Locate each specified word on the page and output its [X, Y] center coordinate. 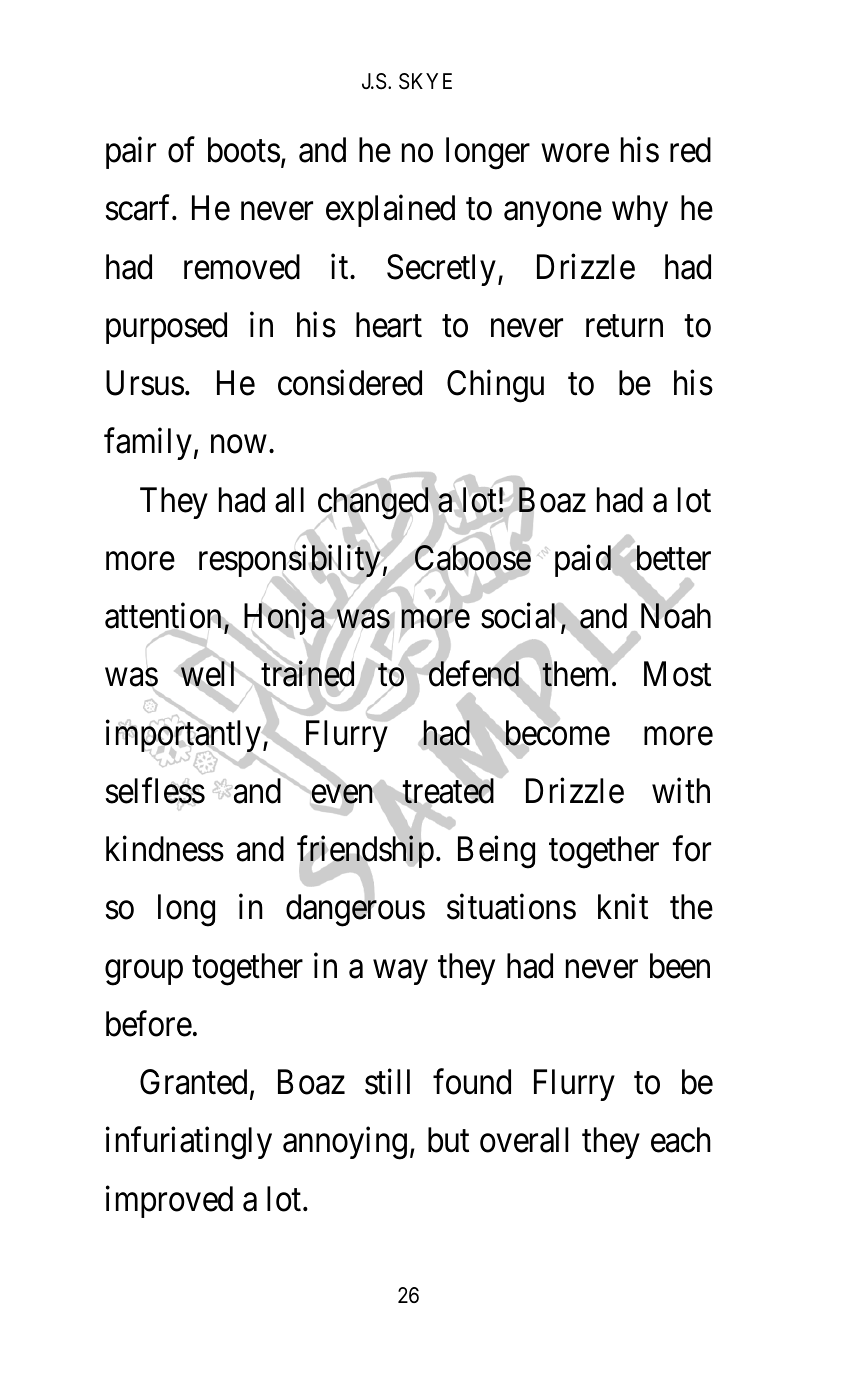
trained [307, 674]
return [624, 326]
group [144, 973]
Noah [676, 616]
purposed [166, 328]
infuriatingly [189, 1143]
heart [389, 325]
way [400, 972]
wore [575, 154]
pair [131, 153]
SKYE [425, 81]
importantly [184, 737]
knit [623, 906]
